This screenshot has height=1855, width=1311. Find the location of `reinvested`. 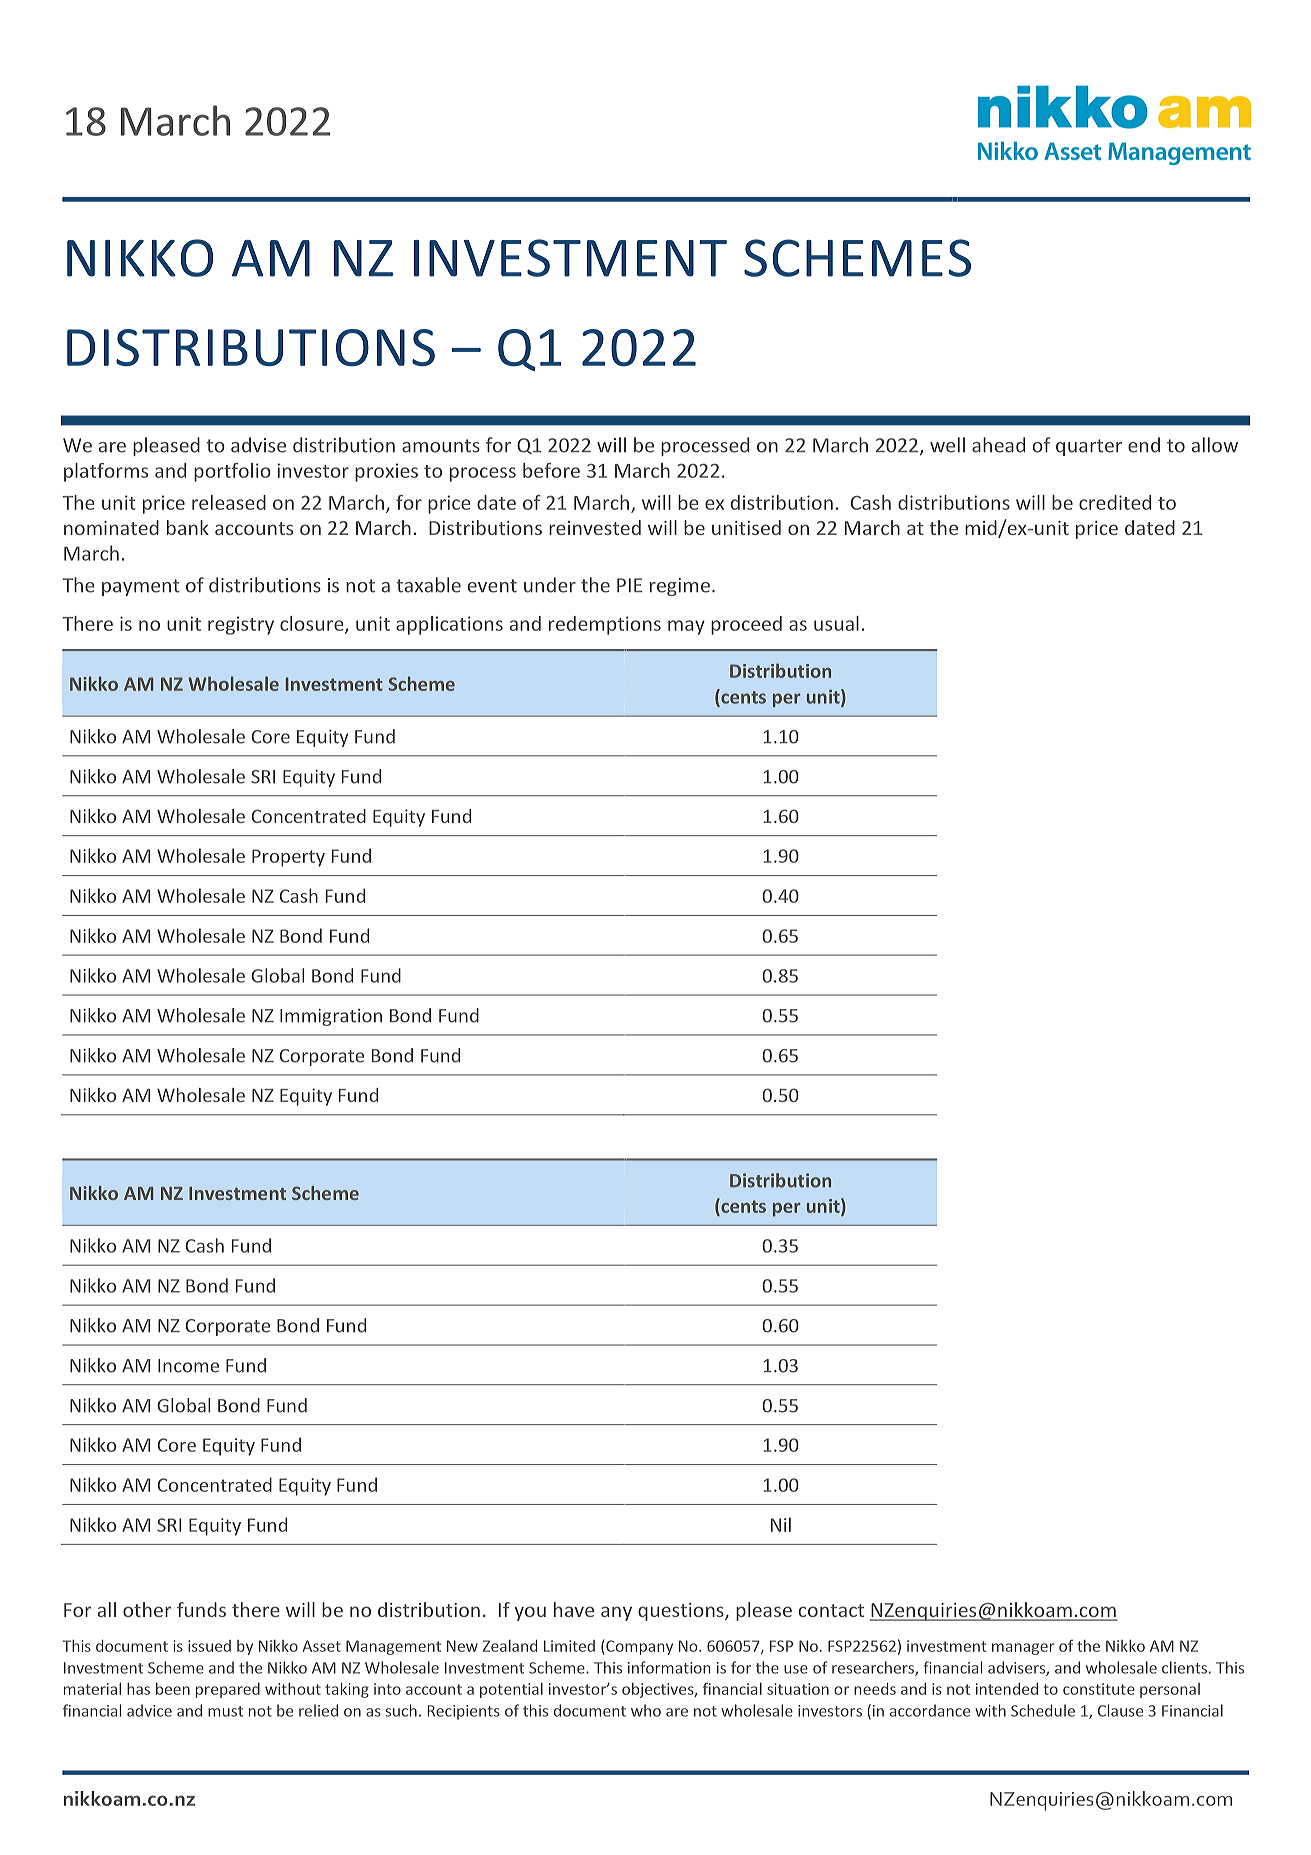

reinvested is located at coordinates (595, 527).
